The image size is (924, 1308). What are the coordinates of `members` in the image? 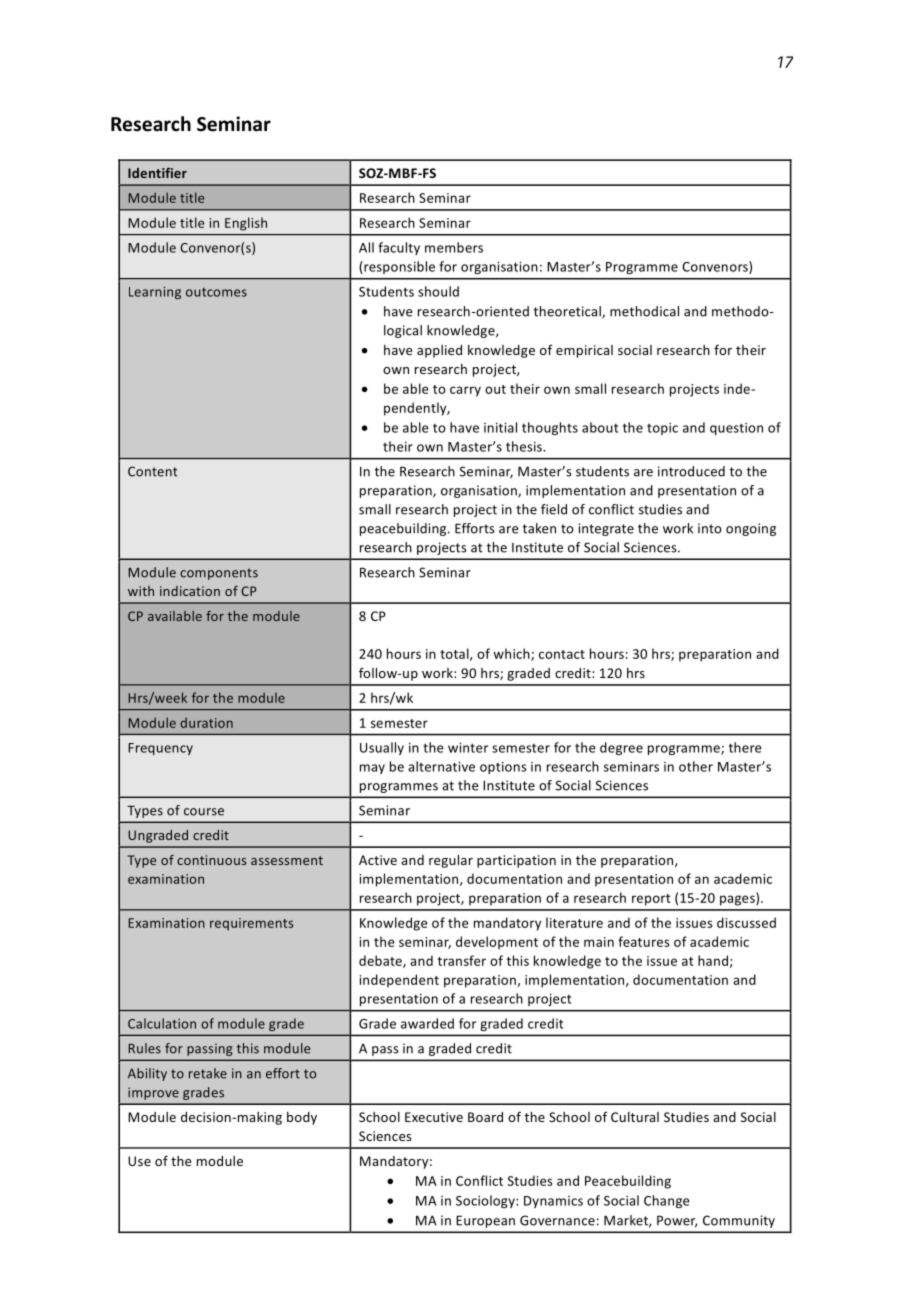 It's located at (454, 247).
